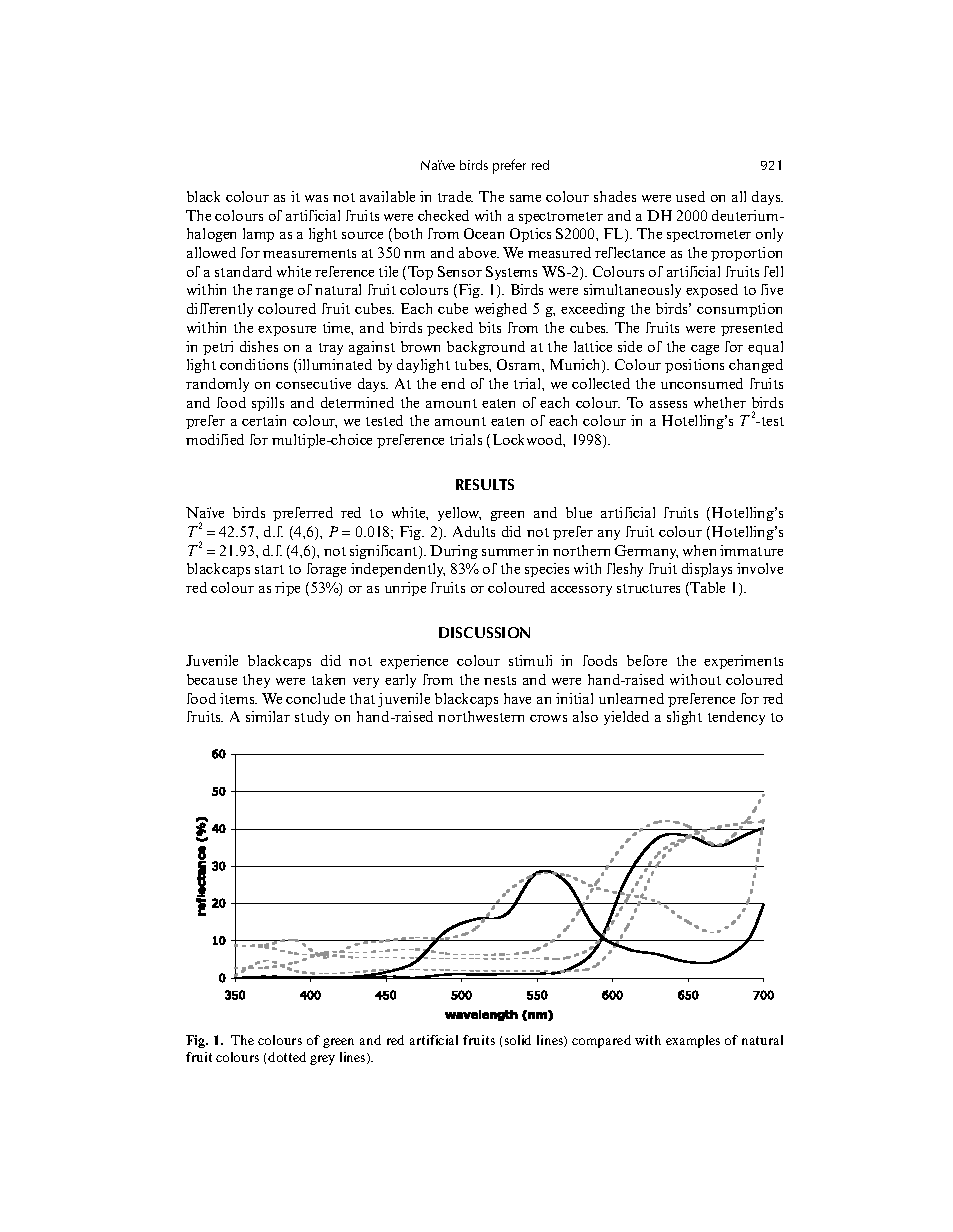 This document has width=953, height=1232. Describe the element at coordinates (268, 716) in the document. I see `similar` at that location.
